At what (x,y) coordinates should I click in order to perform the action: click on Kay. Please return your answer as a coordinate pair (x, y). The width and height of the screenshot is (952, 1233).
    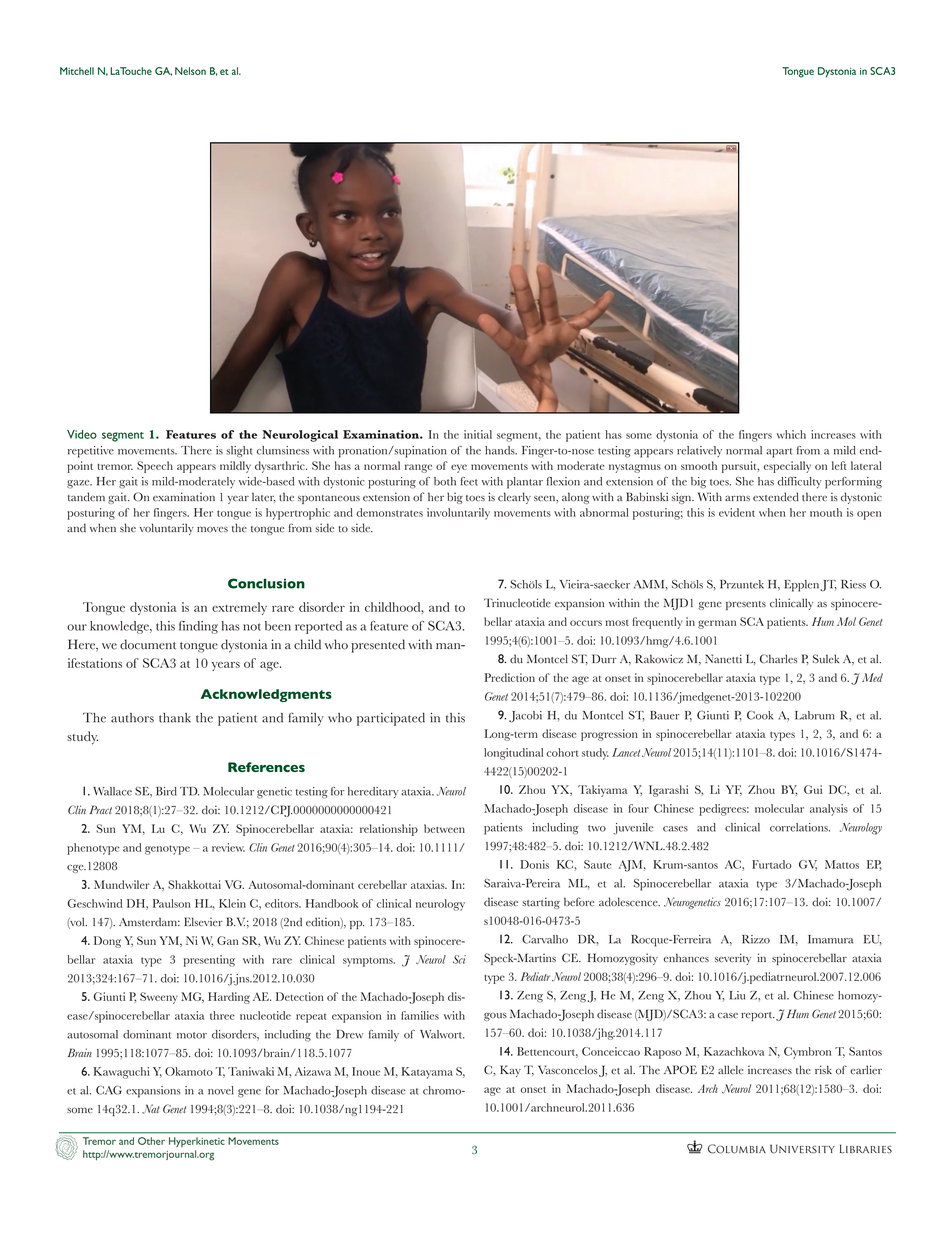
    Looking at the image, I should click on (510, 1071).
